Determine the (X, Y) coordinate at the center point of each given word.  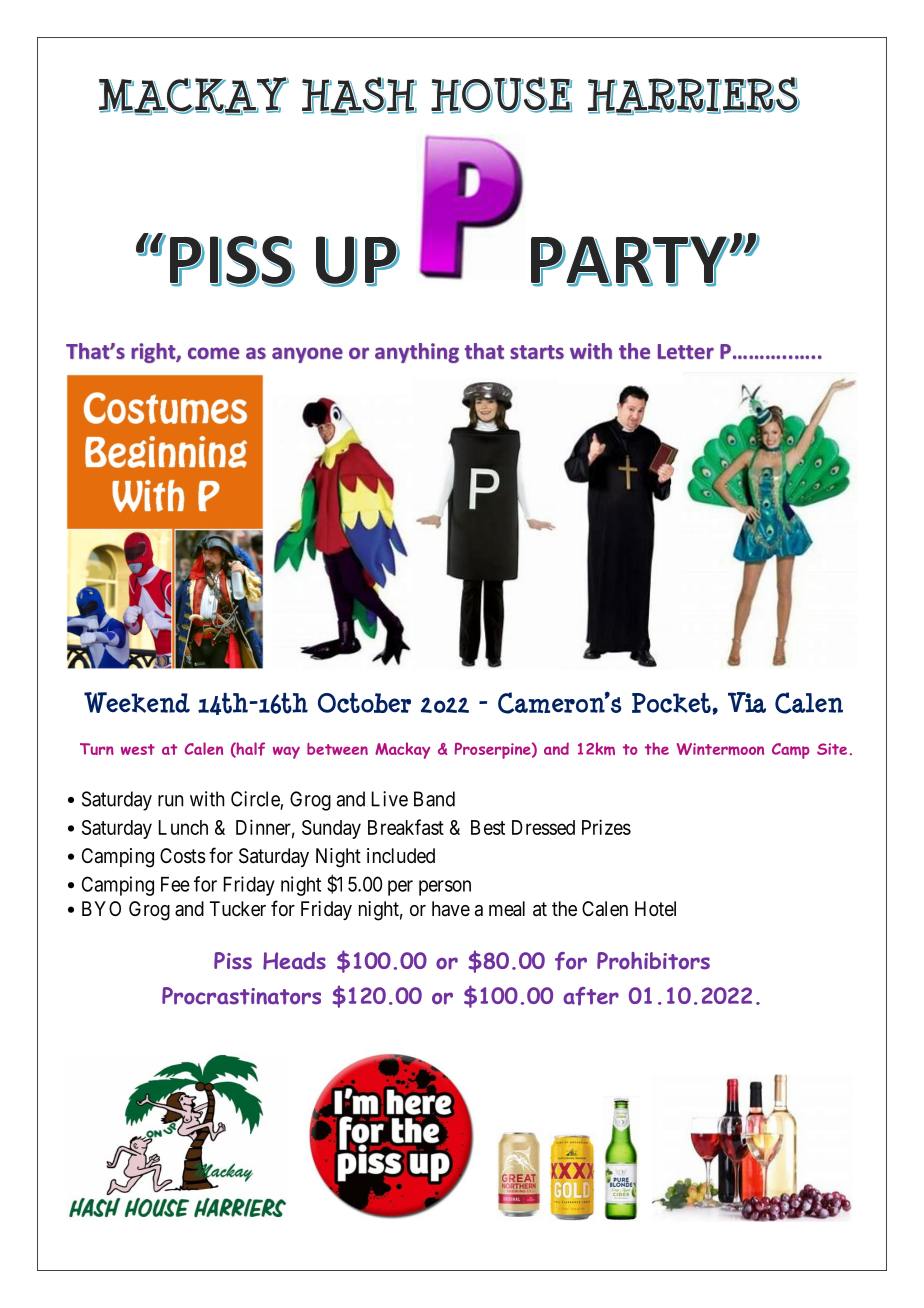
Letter (686, 351)
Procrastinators (241, 996)
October (364, 703)
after (591, 996)
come (214, 353)
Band (434, 799)
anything (417, 353)
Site (832, 749)
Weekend (137, 702)
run (170, 801)
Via (747, 702)
